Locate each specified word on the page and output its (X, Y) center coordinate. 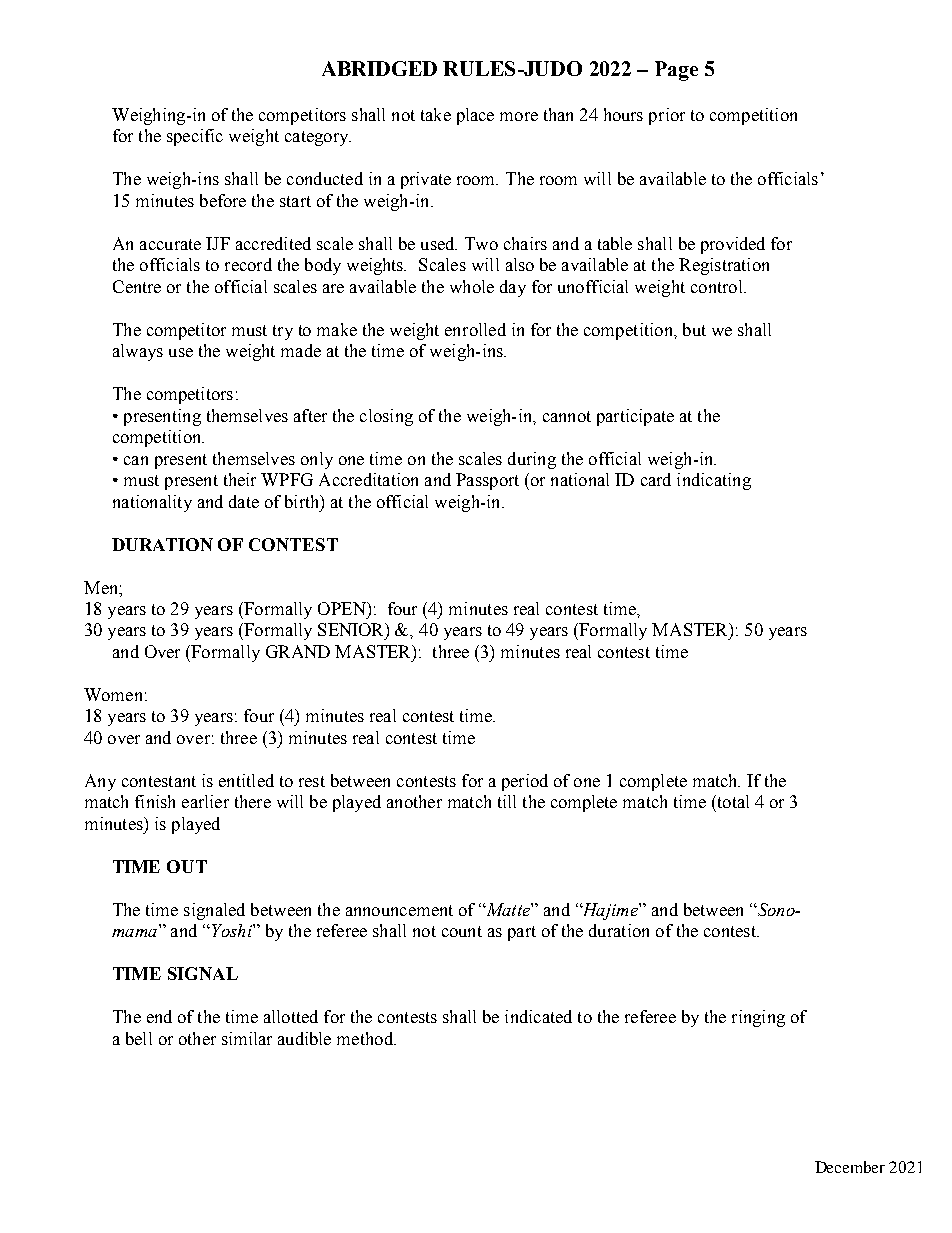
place (475, 116)
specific (195, 137)
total (732, 801)
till (507, 801)
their (240, 479)
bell (139, 1038)
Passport (487, 481)
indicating (714, 481)
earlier (205, 801)
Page (676, 71)
